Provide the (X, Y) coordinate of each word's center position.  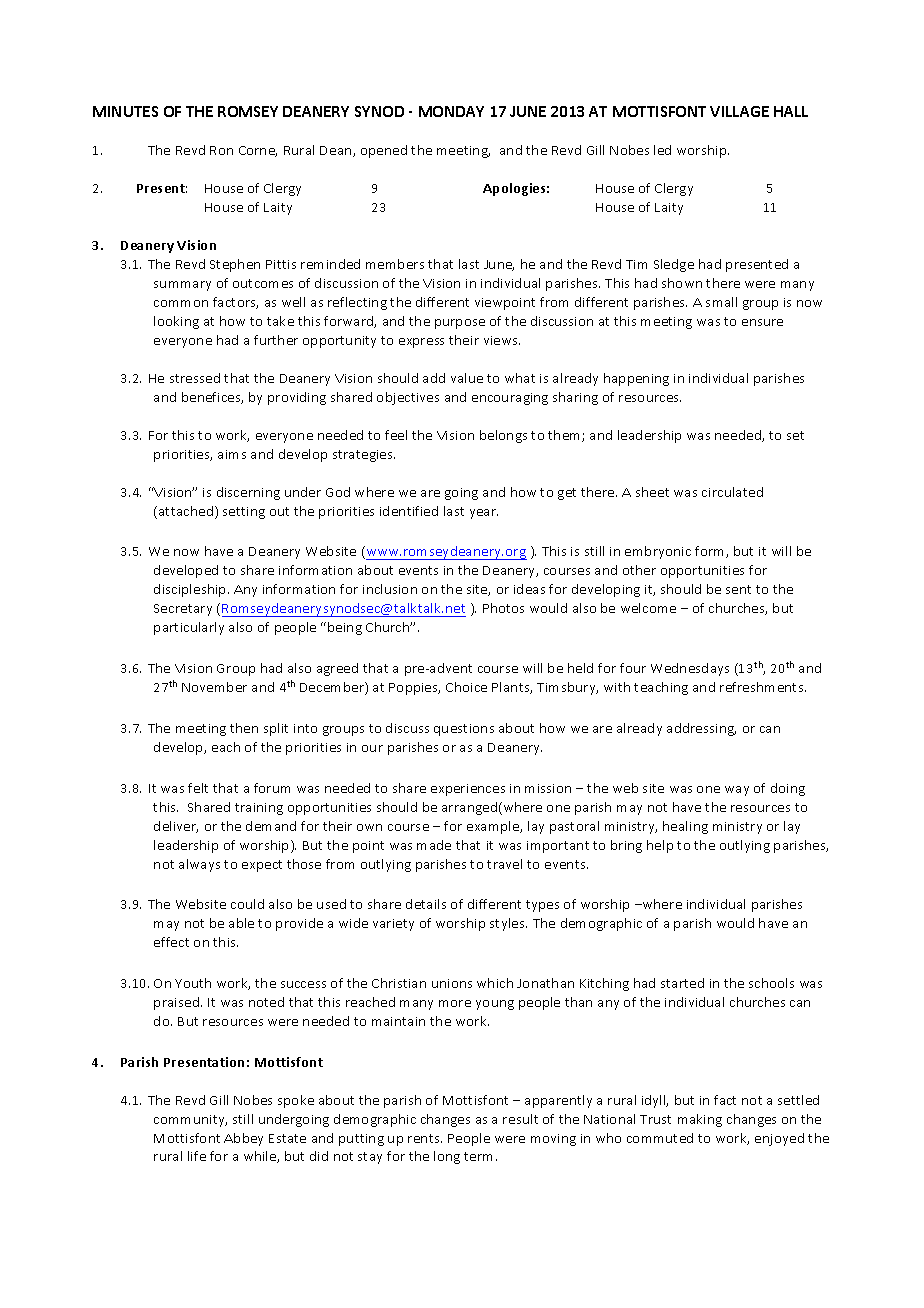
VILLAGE (739, 111)
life (197, 1156)
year (484, 514)
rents (425, 1138)
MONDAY (451, 111)
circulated (732, 492)
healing (685, 827)
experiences (468, 790)
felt (198, 788)
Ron (221, 150)
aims (232, 454)
